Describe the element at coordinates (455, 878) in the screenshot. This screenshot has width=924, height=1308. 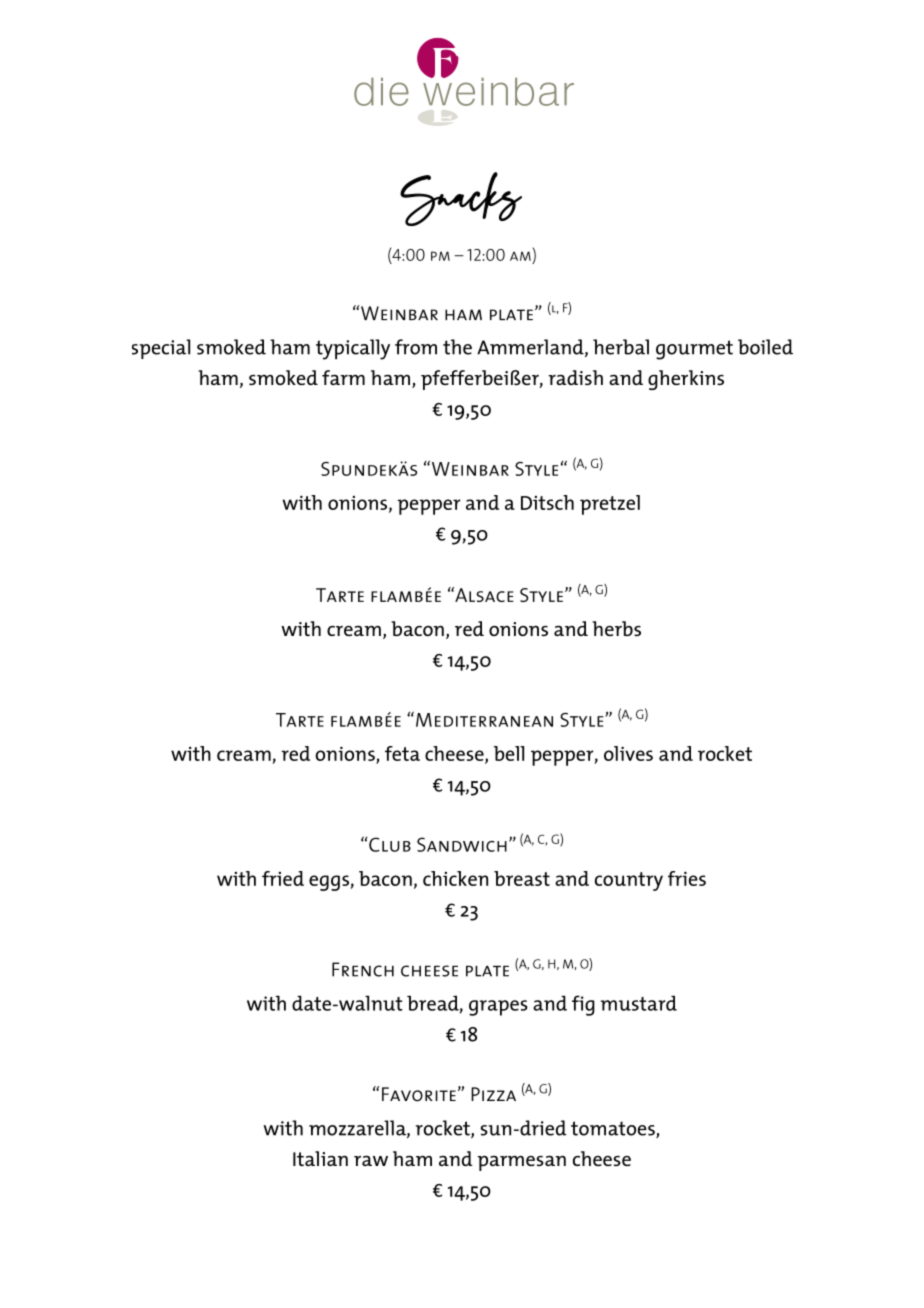
I see `chicken` at that location.
